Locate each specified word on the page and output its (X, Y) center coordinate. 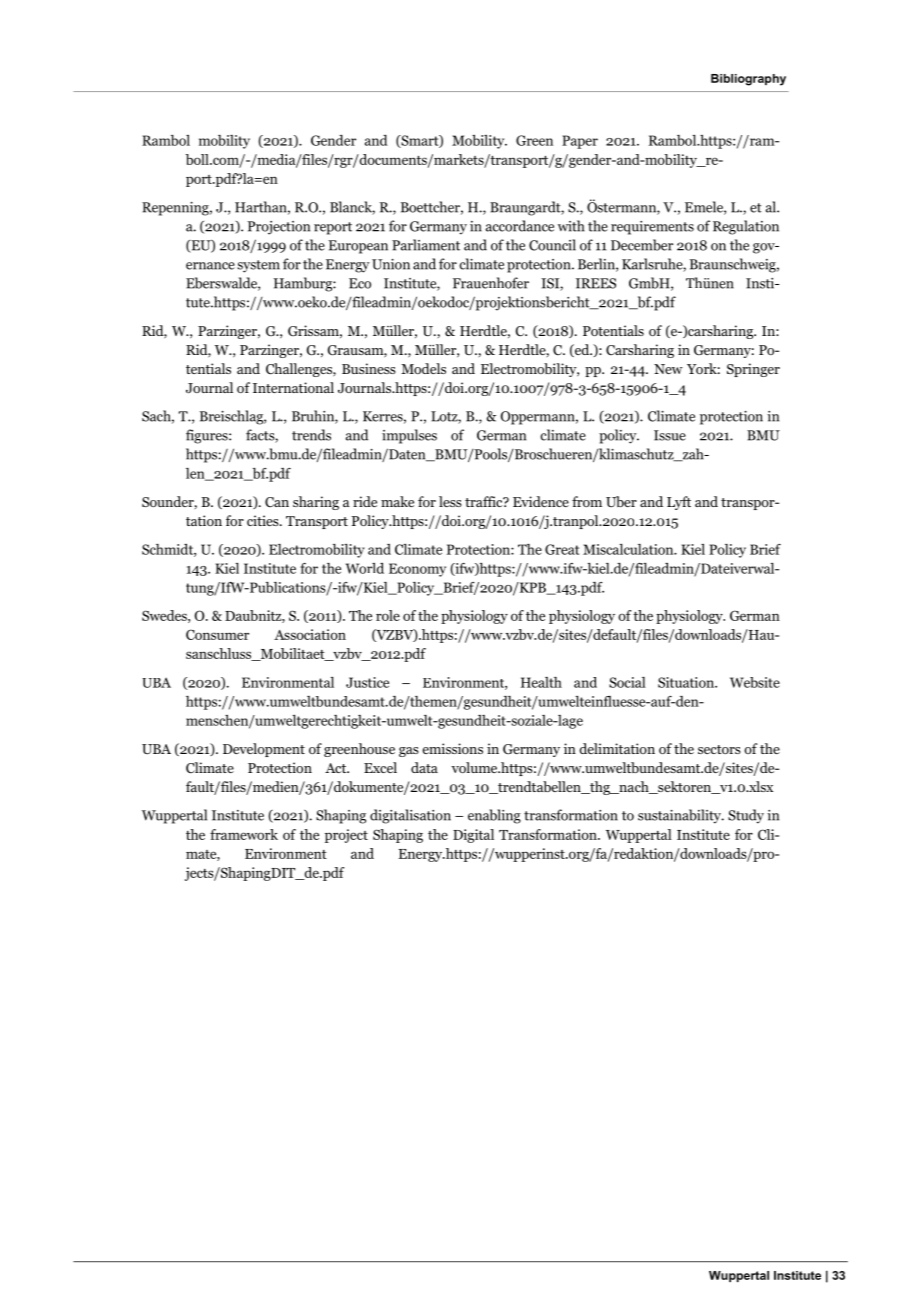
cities (264, 520)
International (293, 387)
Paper (580, 142)
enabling (494, 816)
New (668, 369)
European (358, 247)
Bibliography (748, 80)
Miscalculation (629, 549)
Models (423, 368)
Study (746, 816)
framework (244, 834)
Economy (417, 570)
